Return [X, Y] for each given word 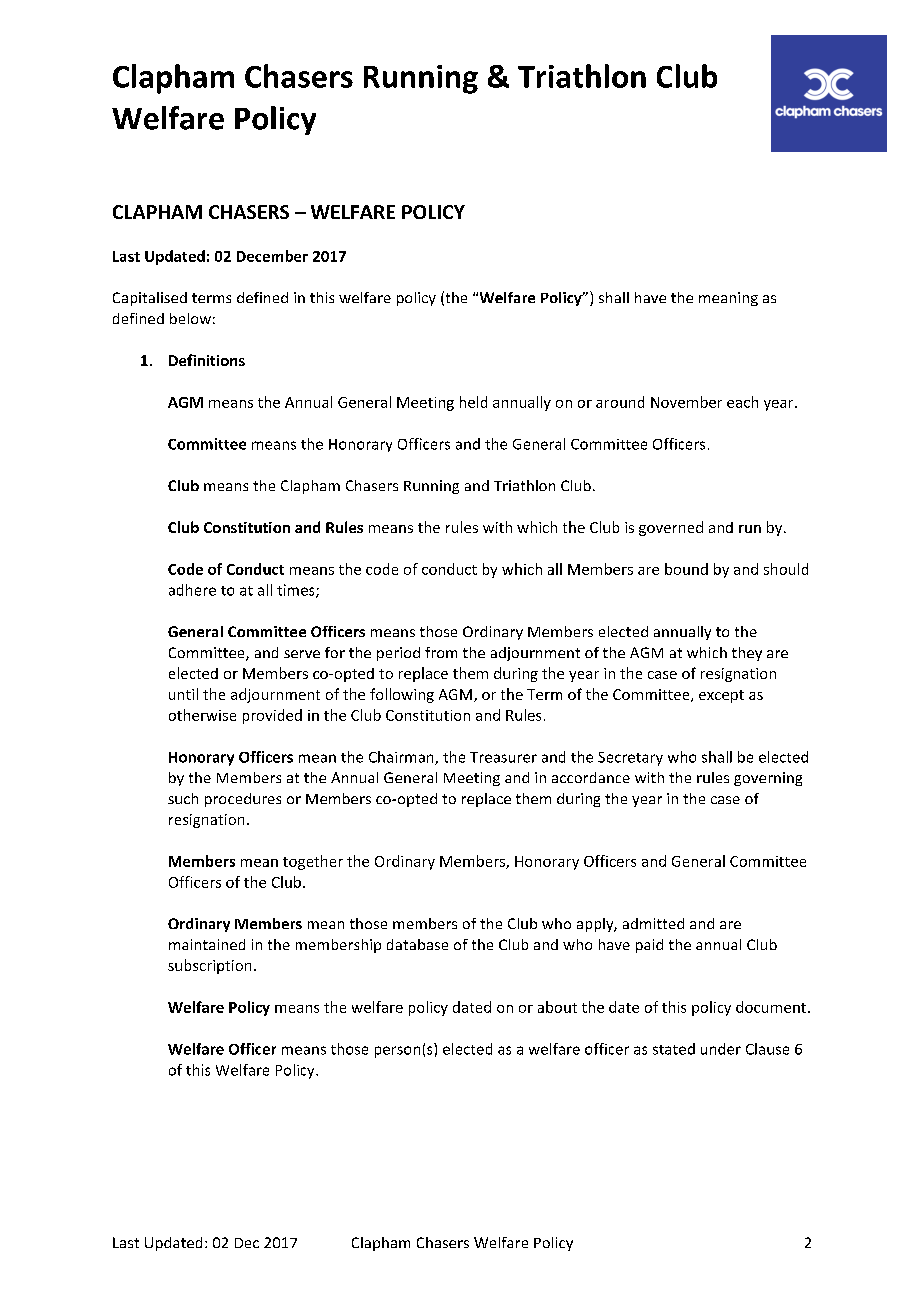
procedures [243, 800]
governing [768, 779]
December [272, 256]
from [441, 652]
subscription [209, 966]
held [473, 402]
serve [302, 654]
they [747, 654]
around [620, 402]
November [686, 402]
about [557, 1007]
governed [671, 528]
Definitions [207, 360]
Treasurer [503, 757]
